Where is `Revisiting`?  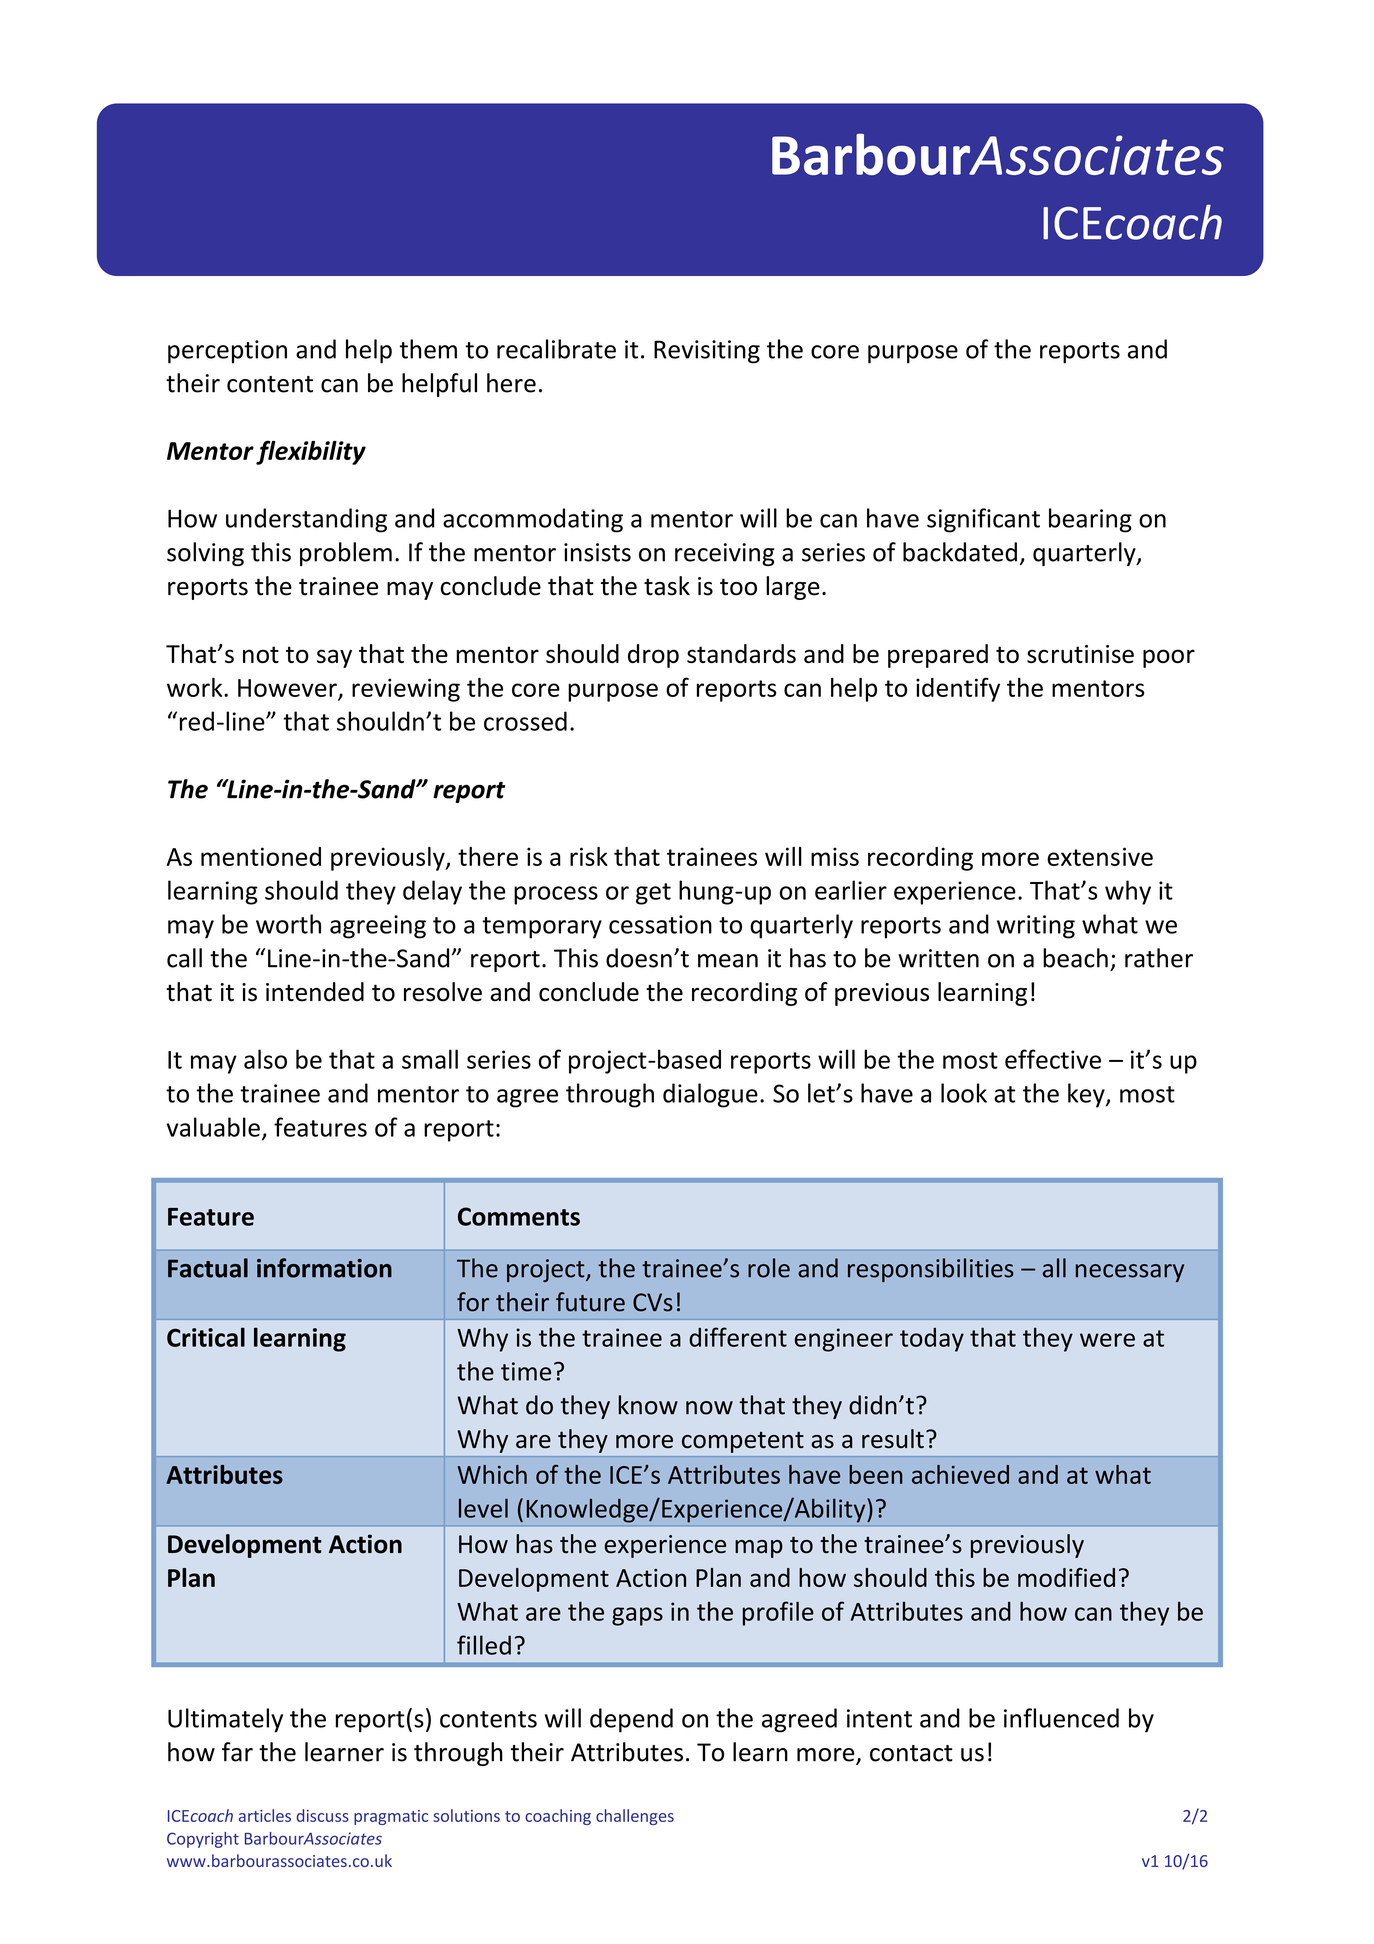 Revisiting is located at coordinates (707, 352).
